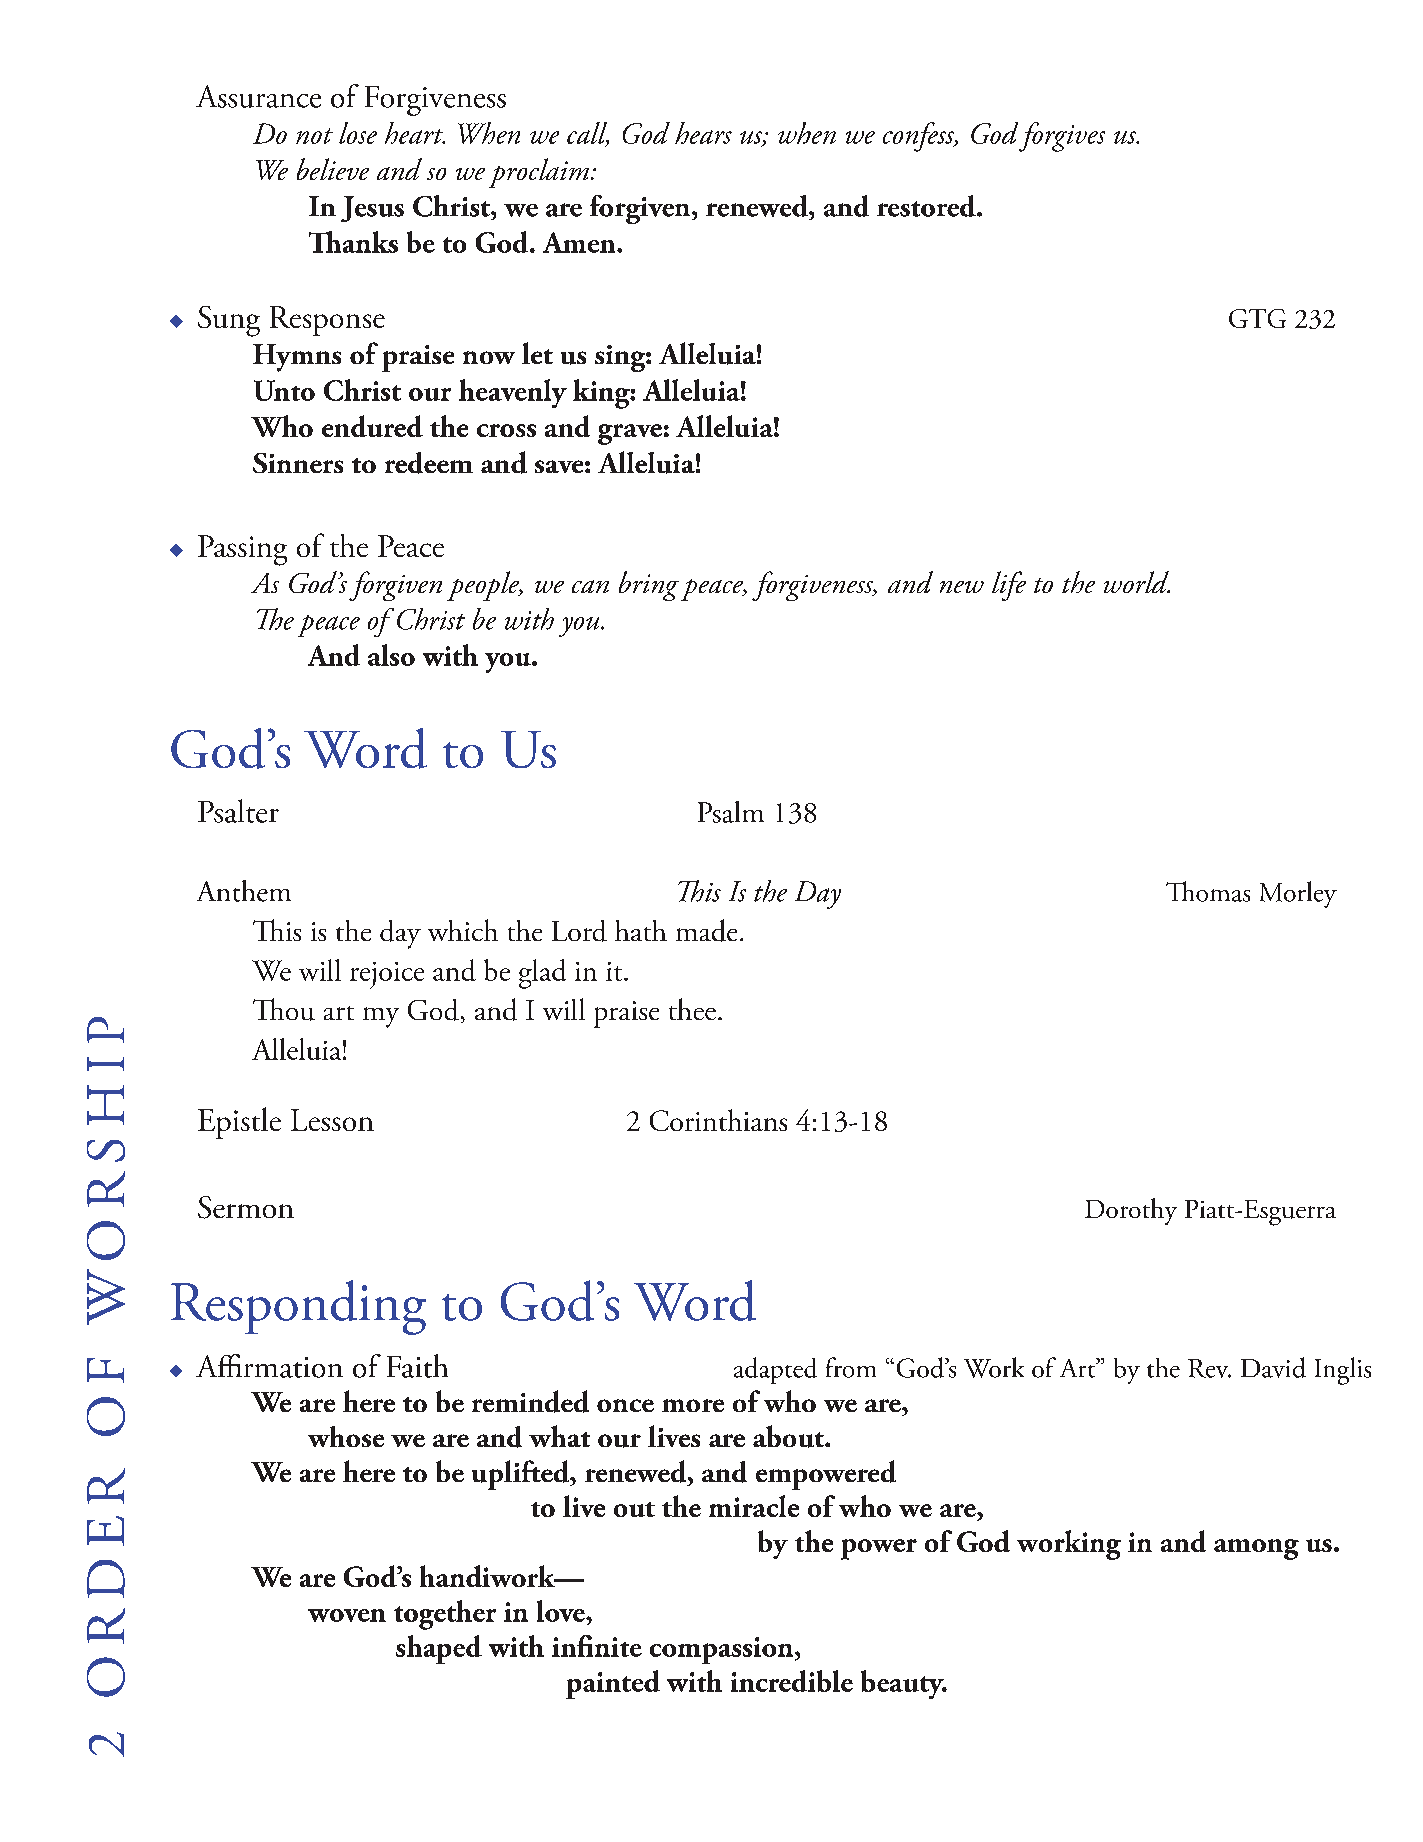  I want to click on made, so click(706, 930).
